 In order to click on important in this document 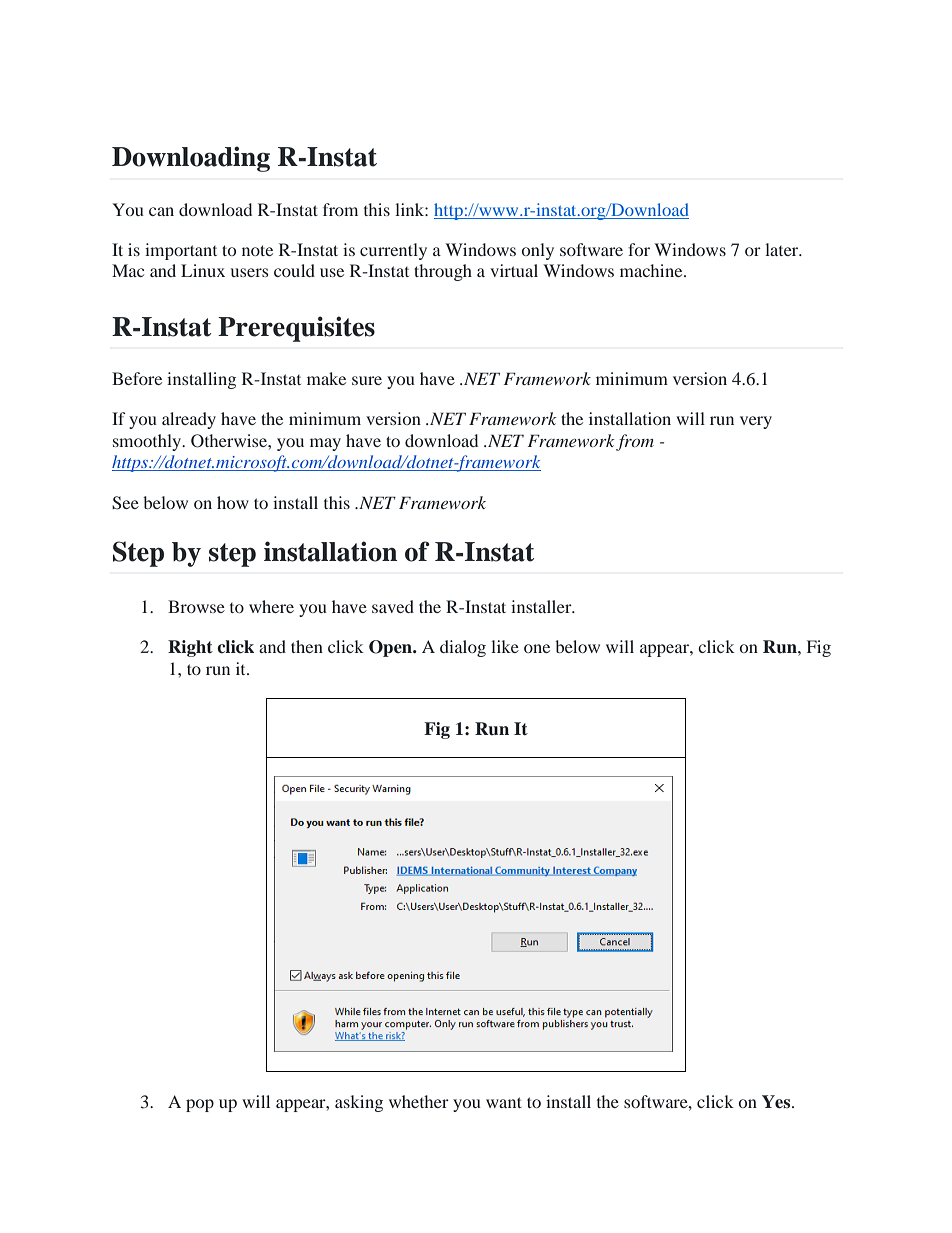, I will do `click(181, 251)`.
